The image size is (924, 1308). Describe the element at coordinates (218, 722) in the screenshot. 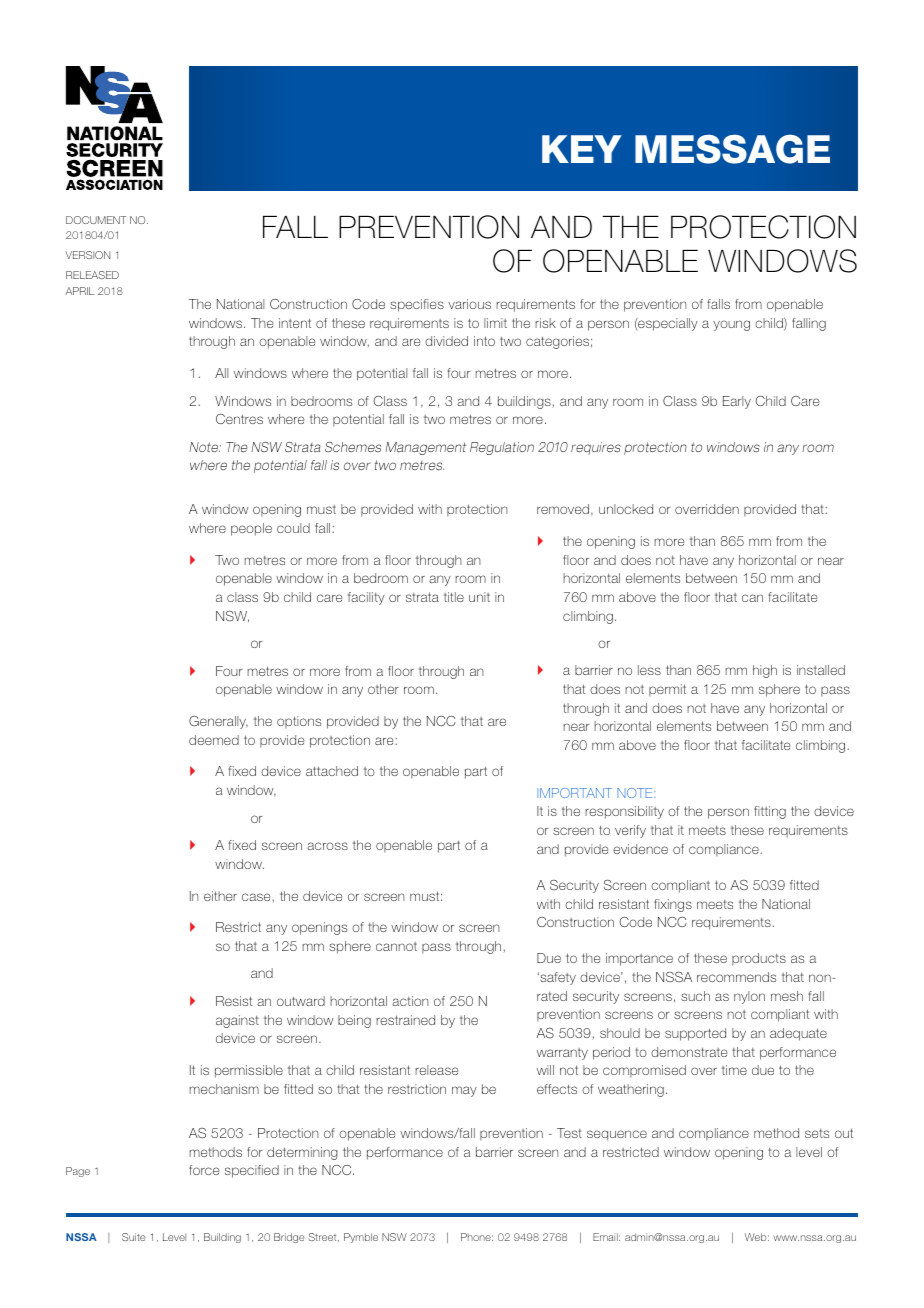

I see `Generally` at that location.
